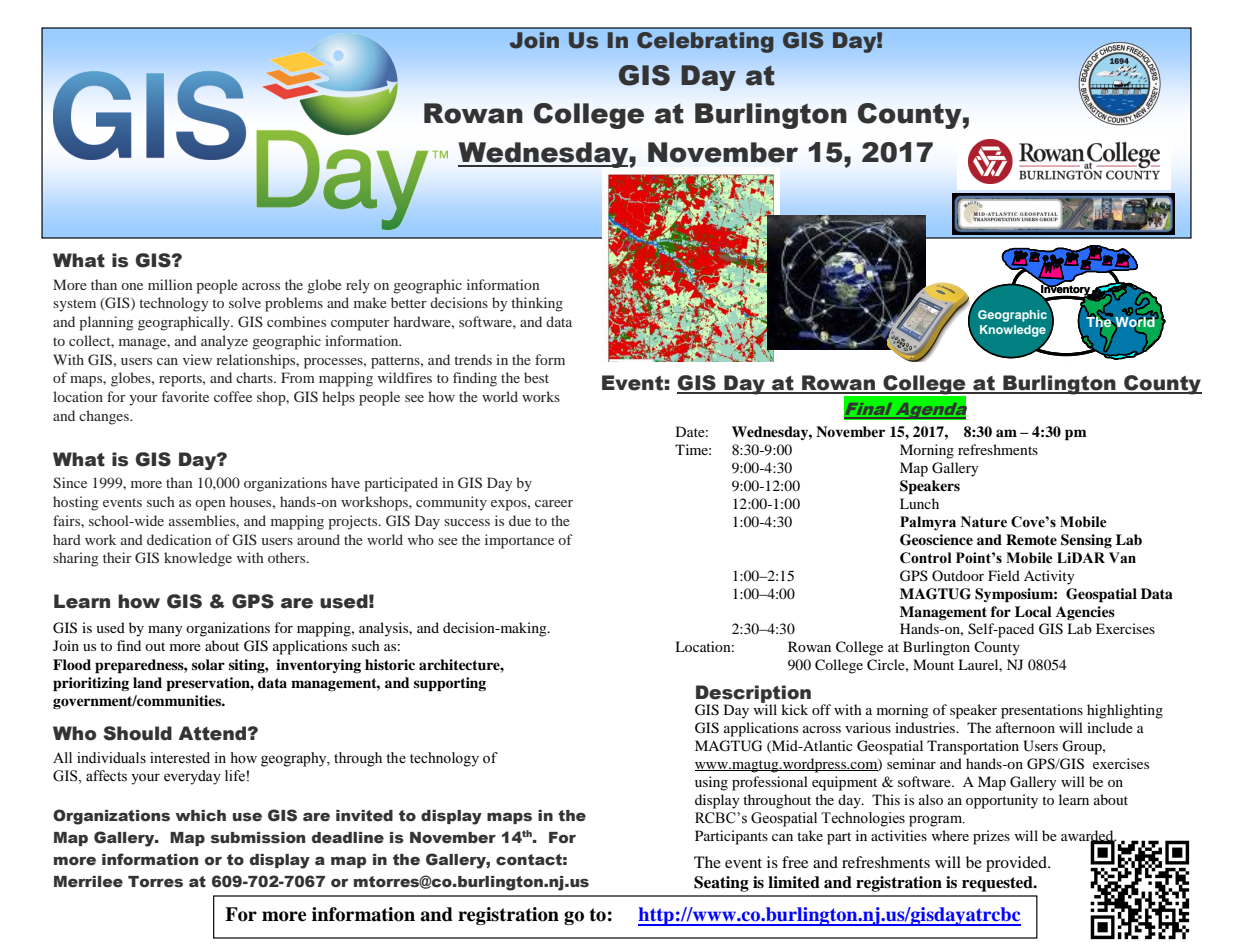 This page has width=1233, height=952. I want to click on better, so click(409, 302).
